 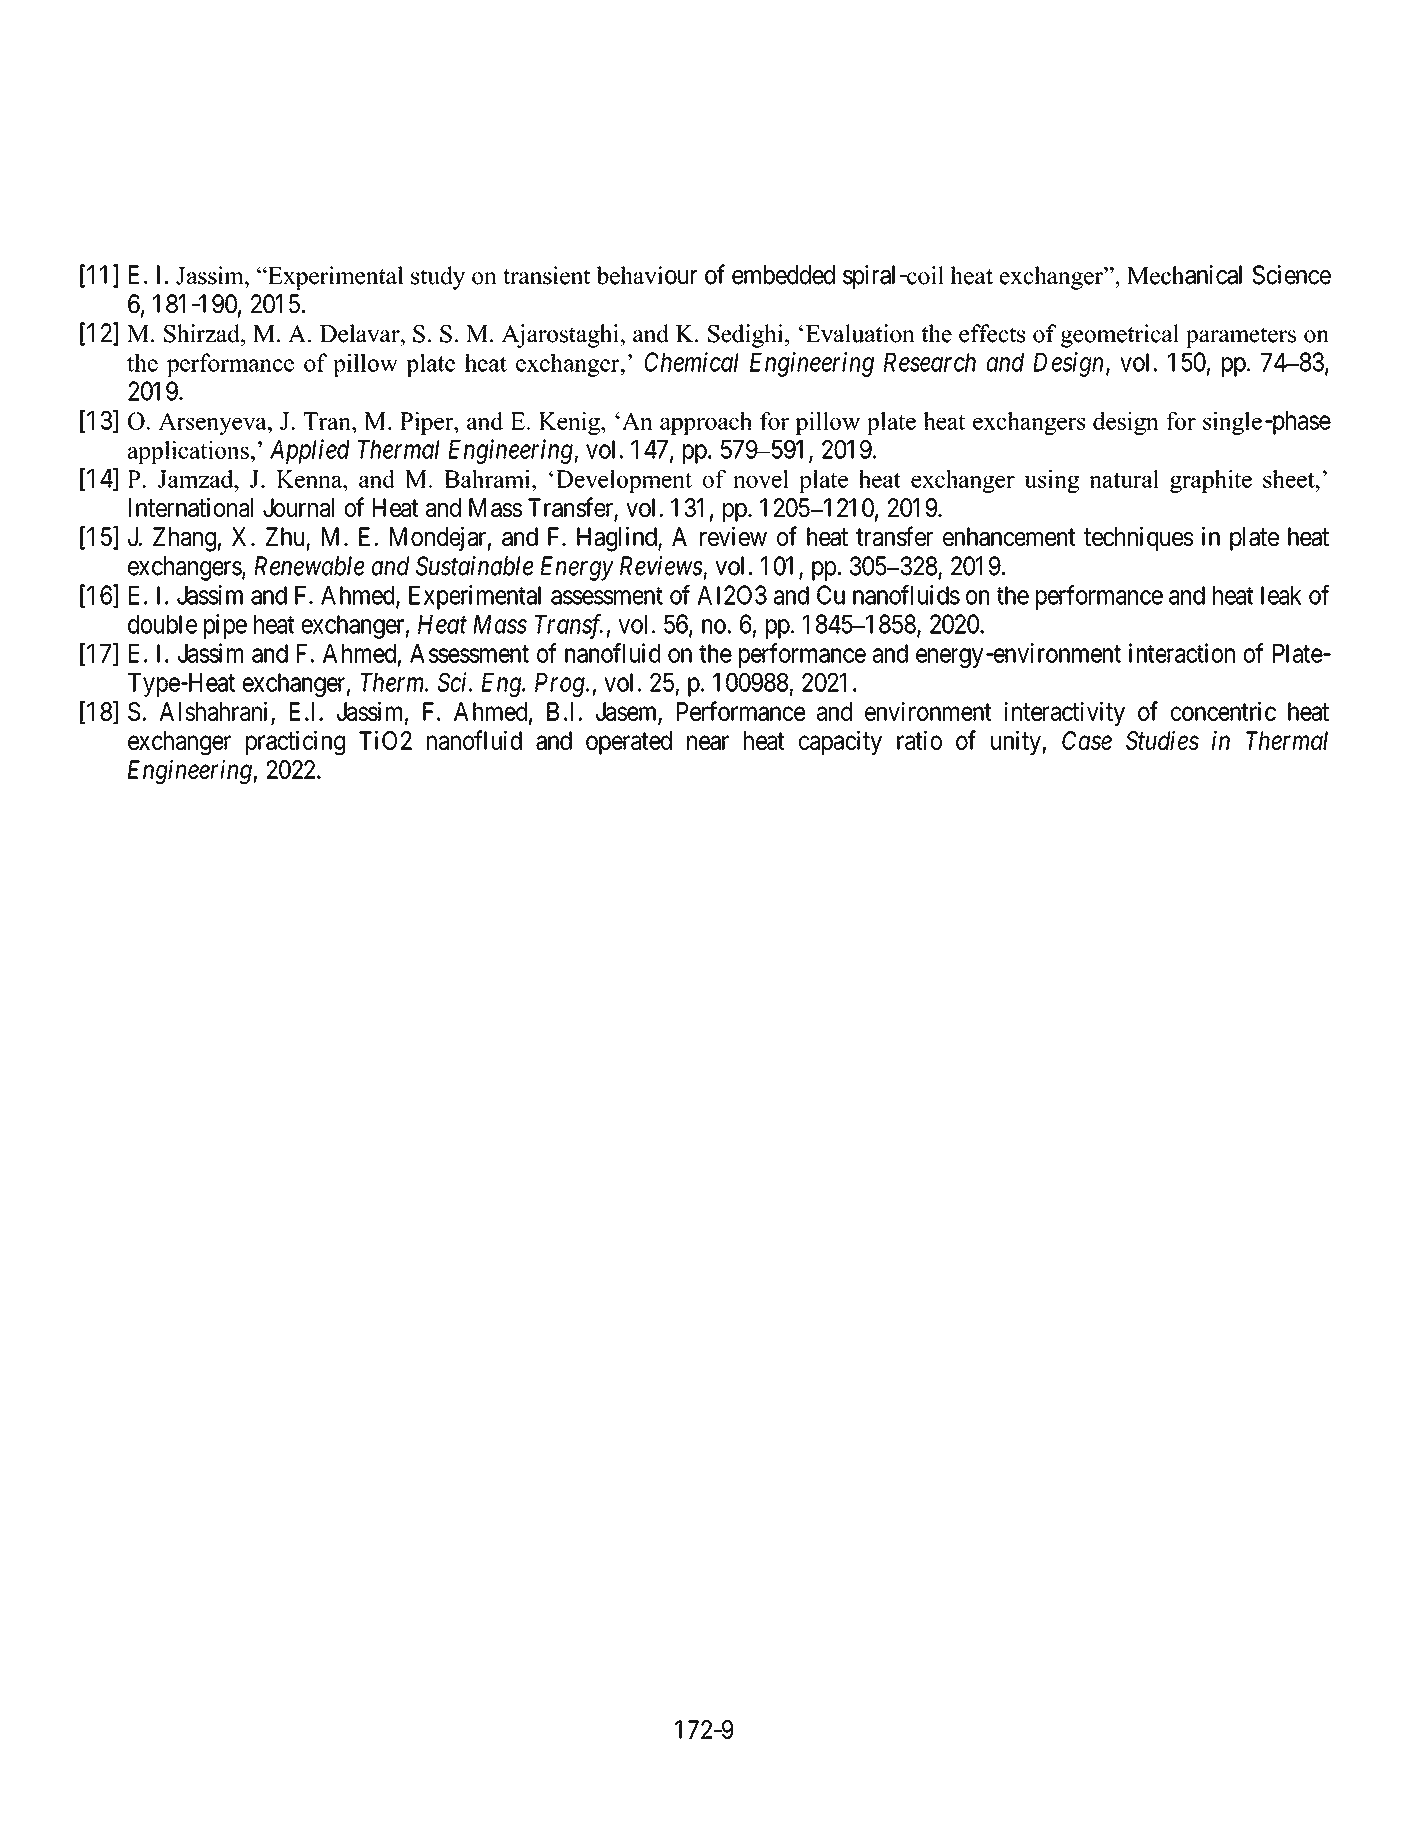 I want to click on Mechanical, so click(x=1184, y=275).
